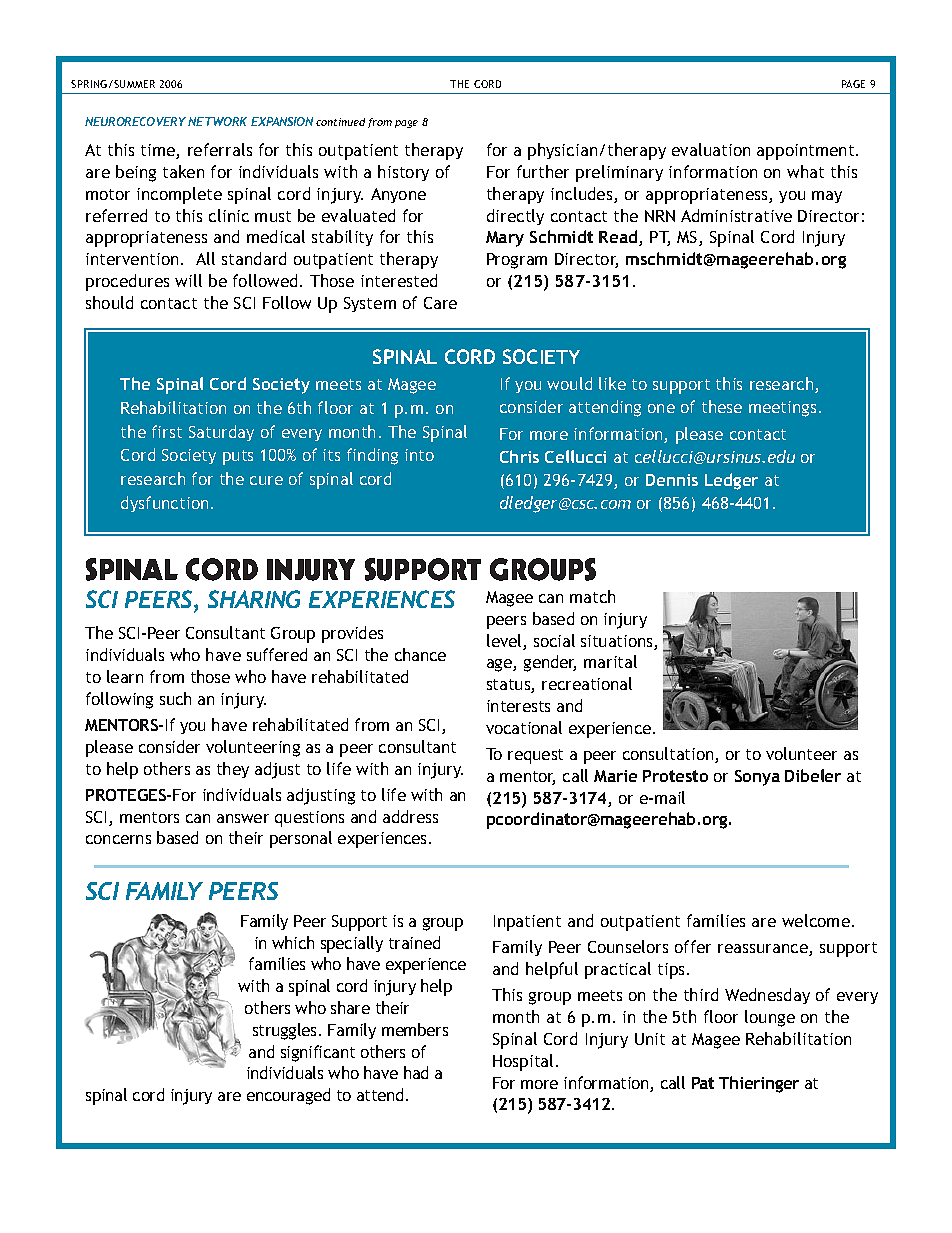 The width and height of the page is (952, 1233). What do you see at coordinates (118, 839) in the page?
I see `concerns` at bounding box center [118, 839].
